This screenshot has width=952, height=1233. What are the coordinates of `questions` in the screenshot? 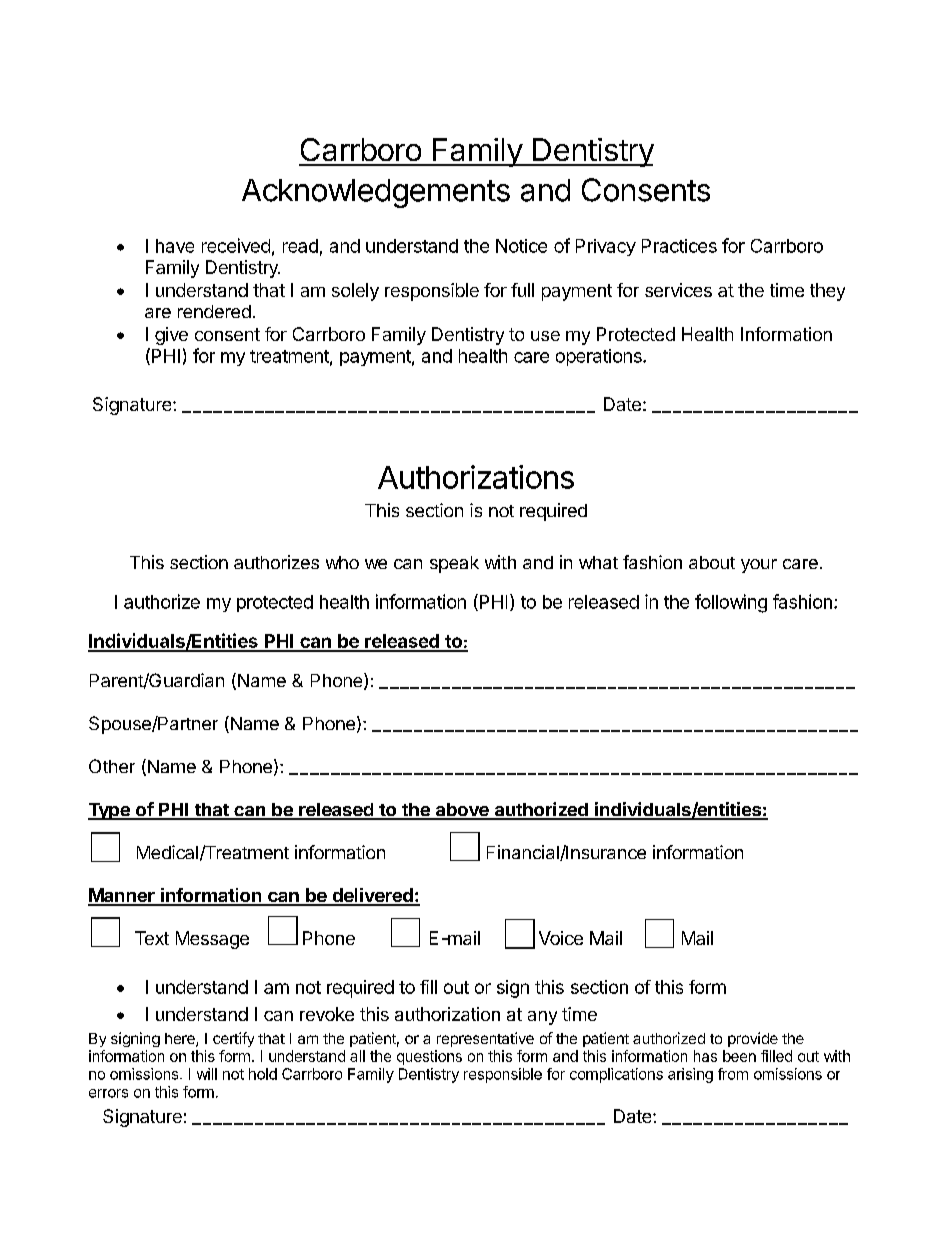 It's located at (429, 1057).
